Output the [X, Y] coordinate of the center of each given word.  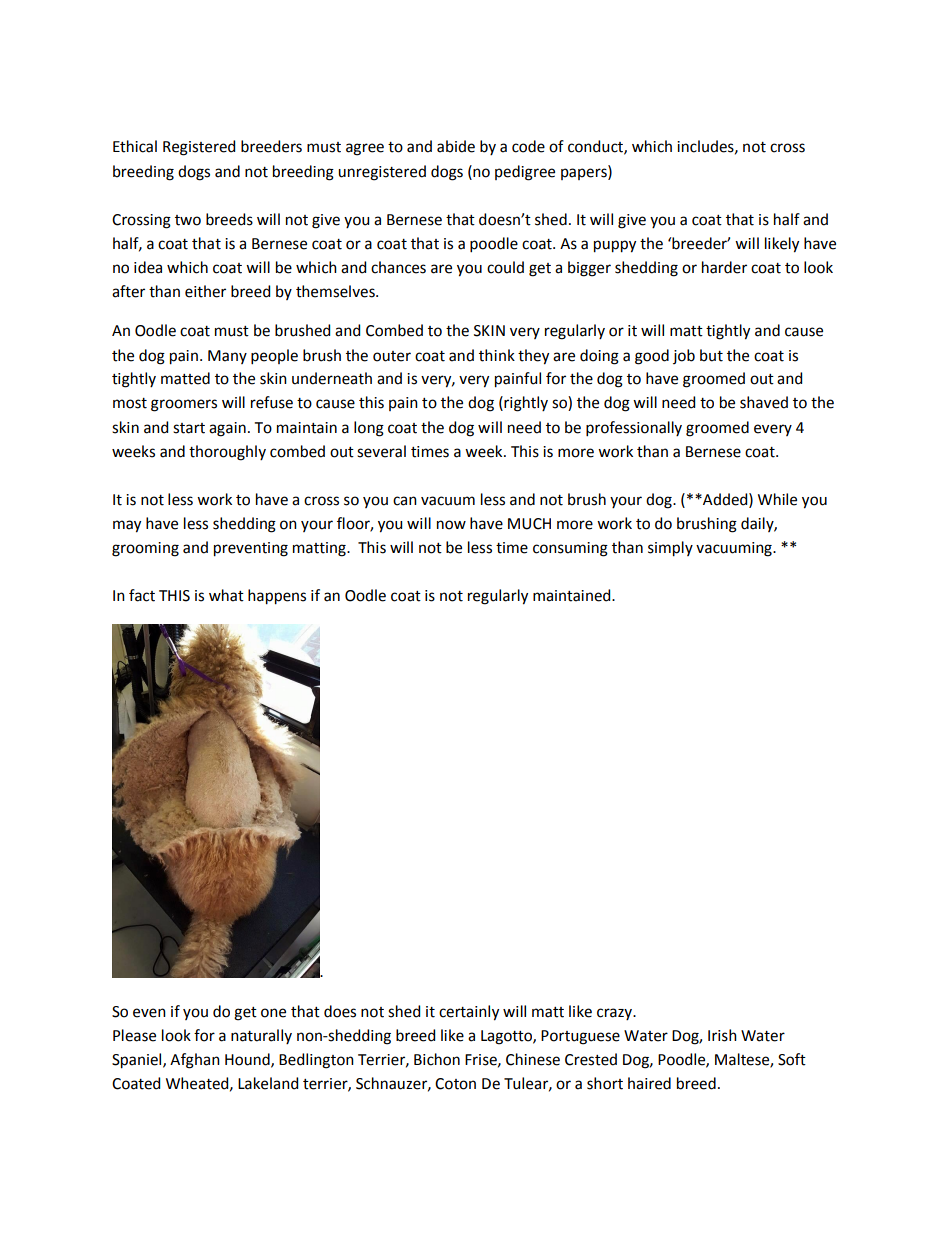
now [451, 525]
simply [670, 549]
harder [724, 267]
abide [456, 146]
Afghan [195, 1061]
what [226, 595]
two [188, 220]
